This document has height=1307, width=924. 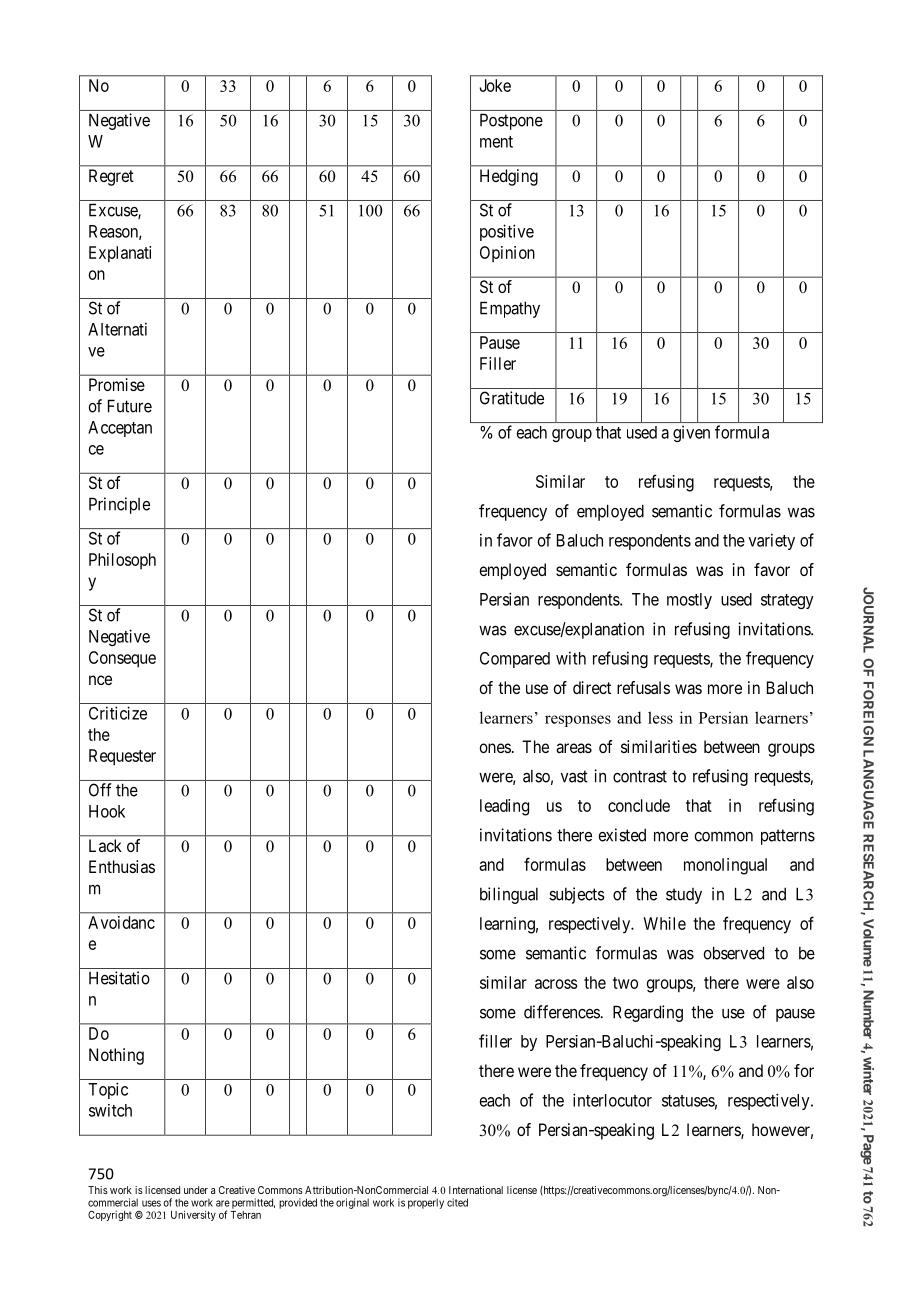 I want to click on given, so click(x=691, y=434).
